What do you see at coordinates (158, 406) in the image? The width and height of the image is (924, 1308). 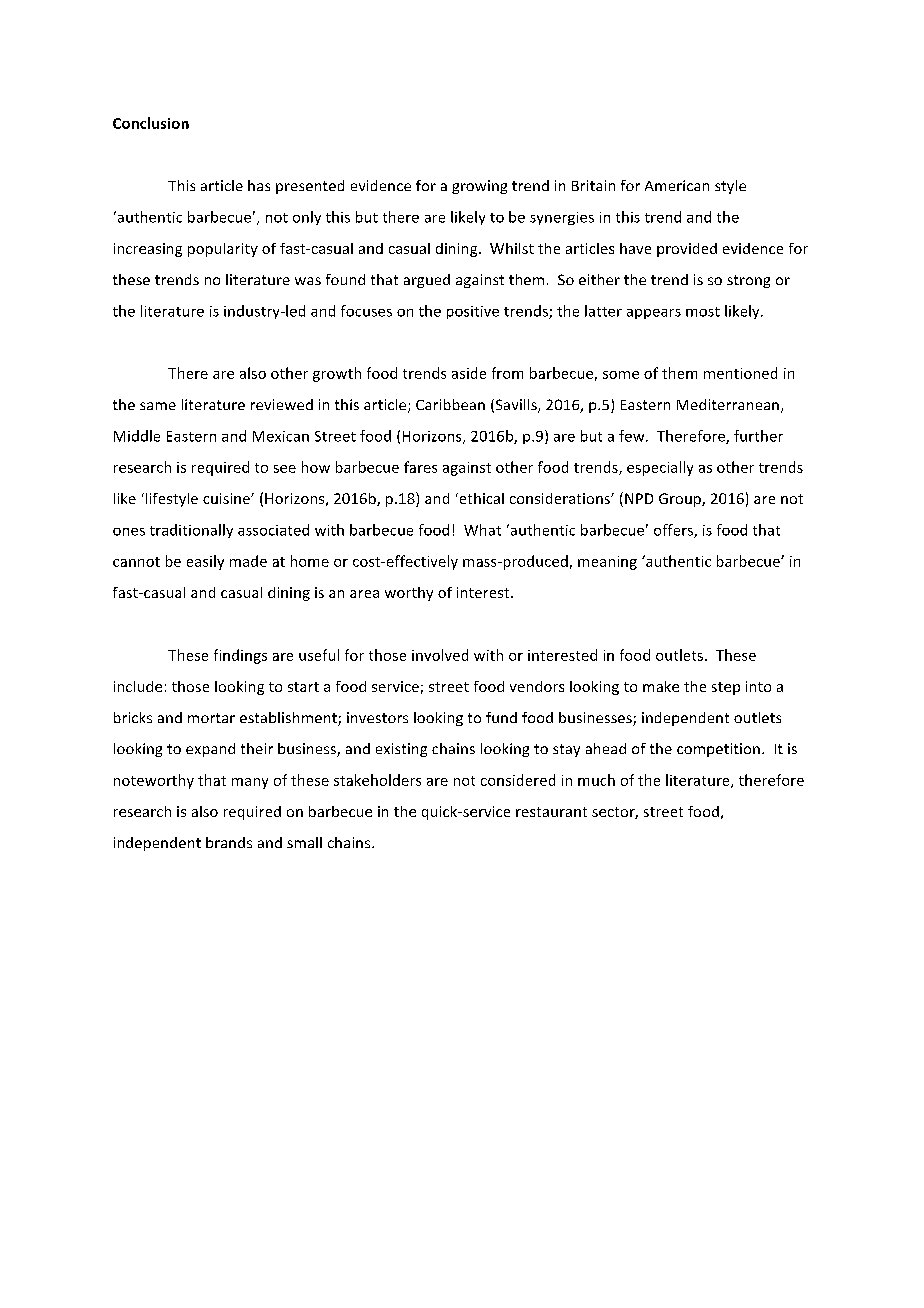 I see `same` at bounding box center [158, 406].
